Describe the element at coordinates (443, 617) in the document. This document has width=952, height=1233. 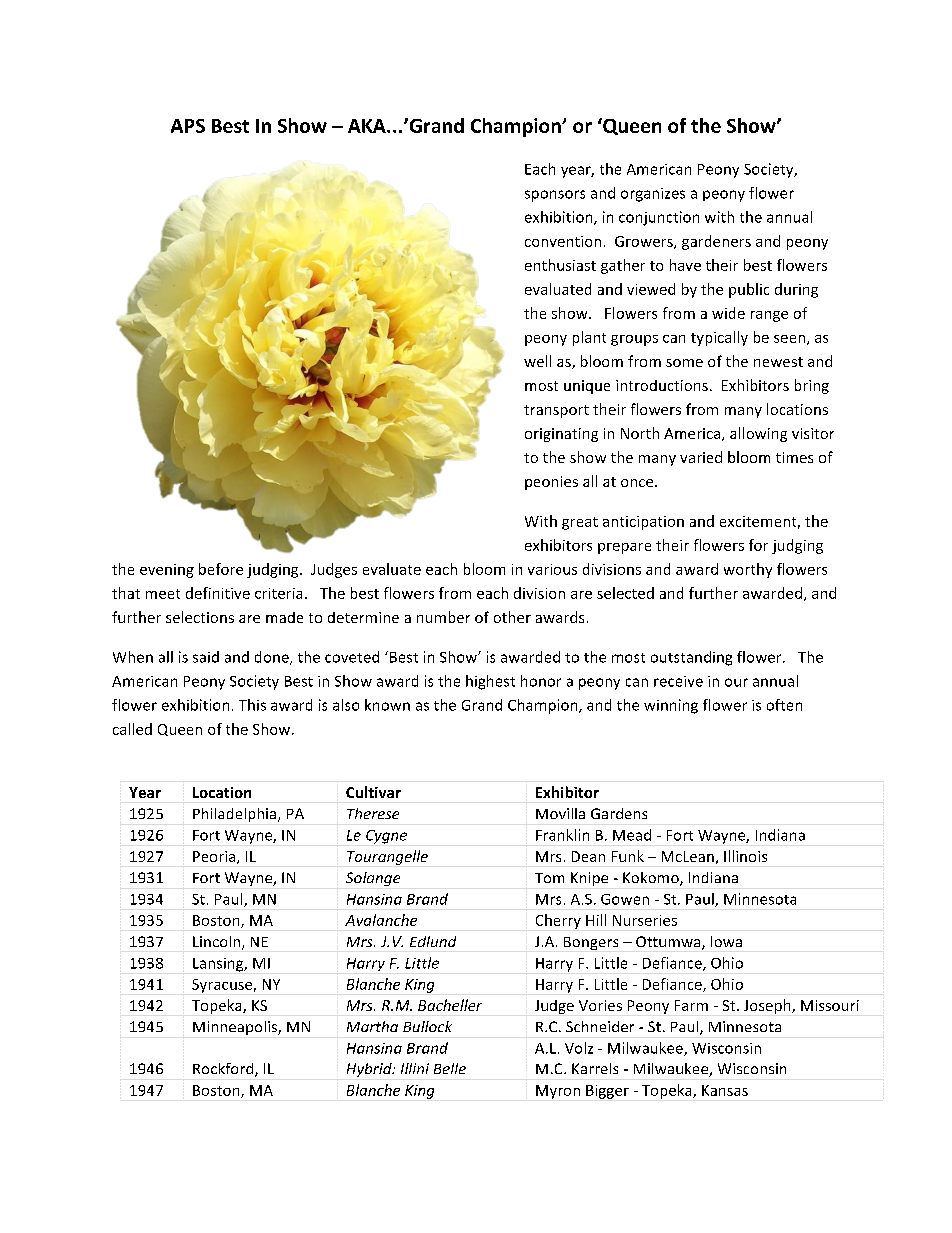
I see `number` at that location.
